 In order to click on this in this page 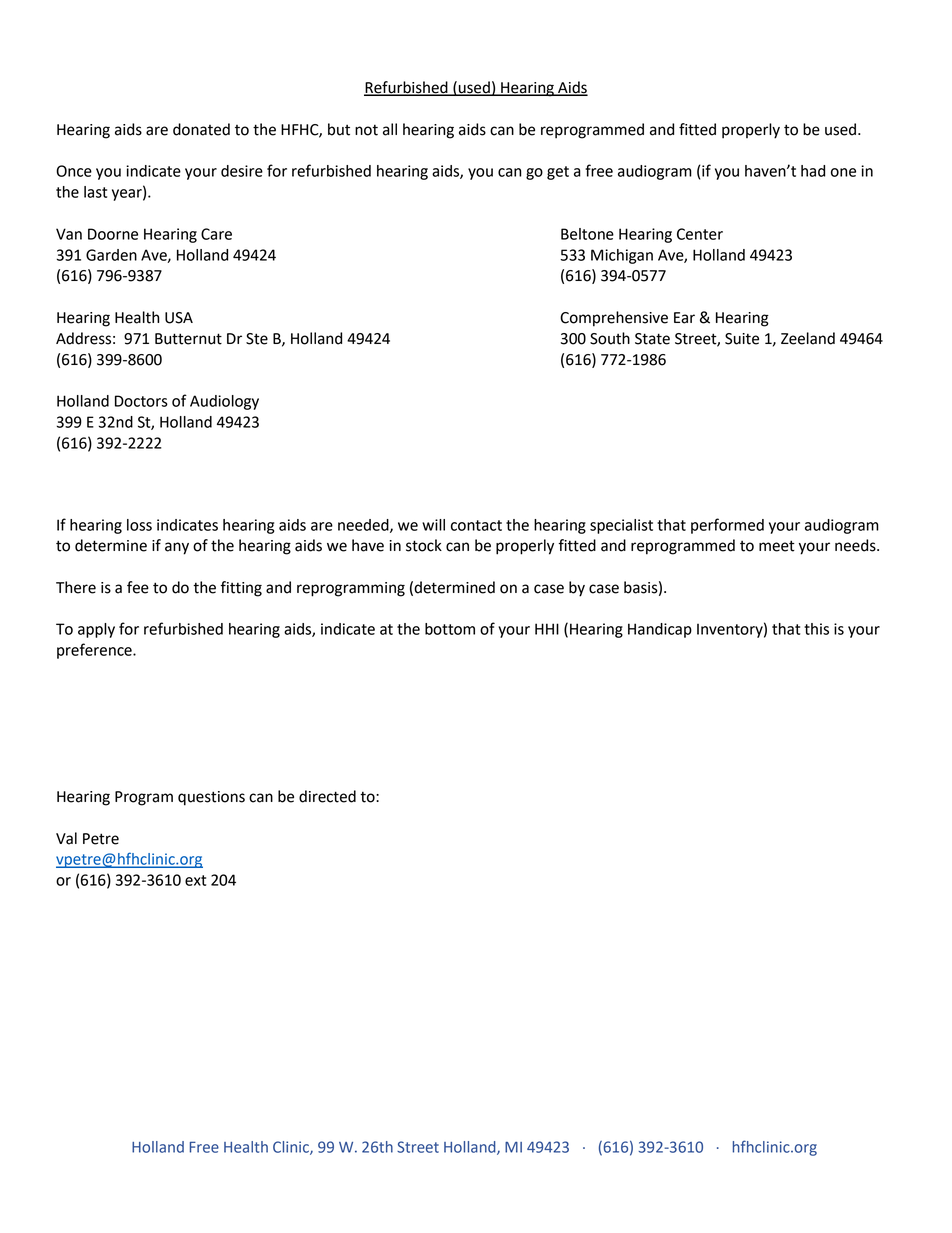, I will do `click(816, 629)`.
